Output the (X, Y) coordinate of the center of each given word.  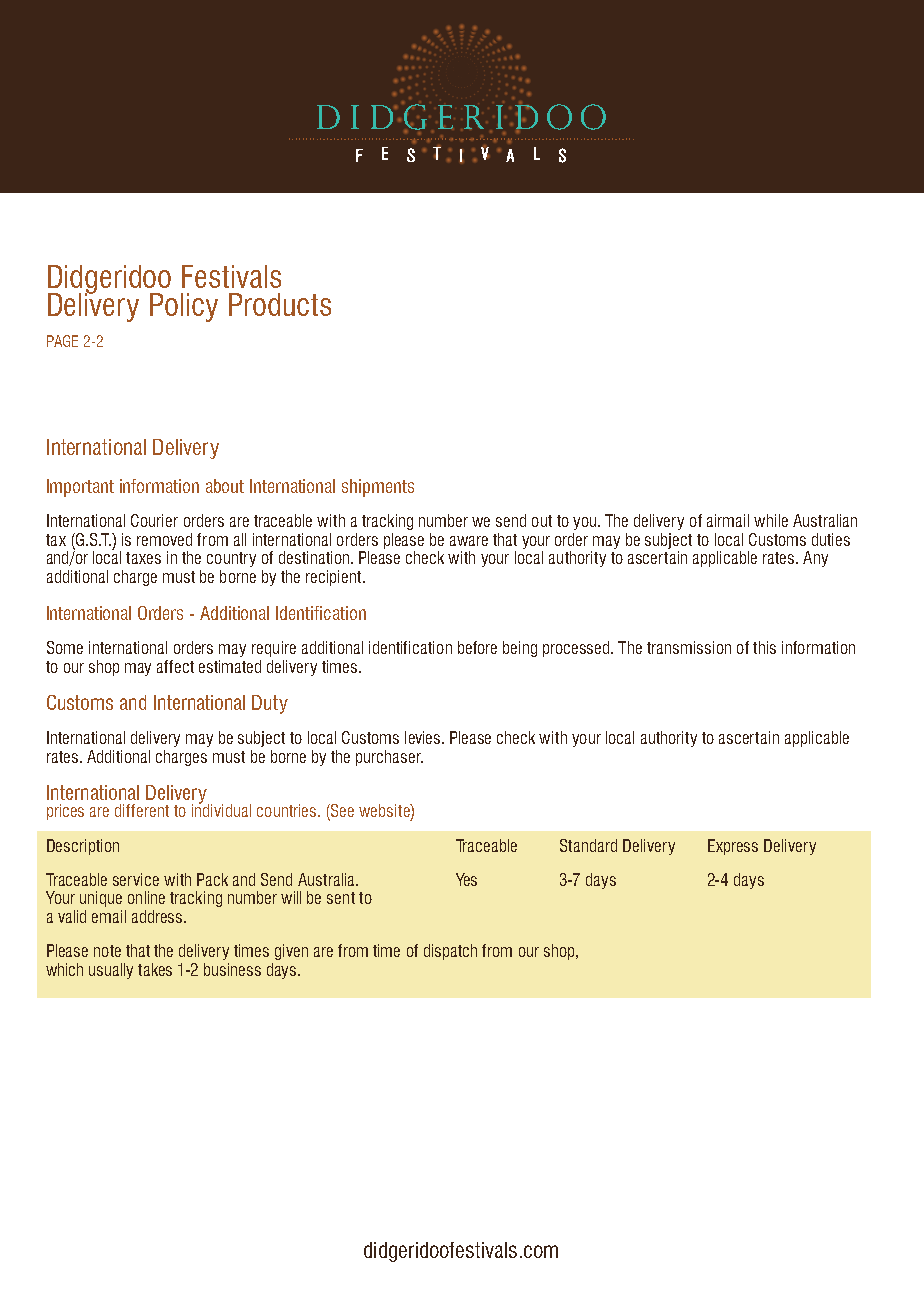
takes (155, 969)
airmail (728, 520)
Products (280, 304)
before (477, 647)
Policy (184, 307)
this (764, 647)
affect (175, 666)
